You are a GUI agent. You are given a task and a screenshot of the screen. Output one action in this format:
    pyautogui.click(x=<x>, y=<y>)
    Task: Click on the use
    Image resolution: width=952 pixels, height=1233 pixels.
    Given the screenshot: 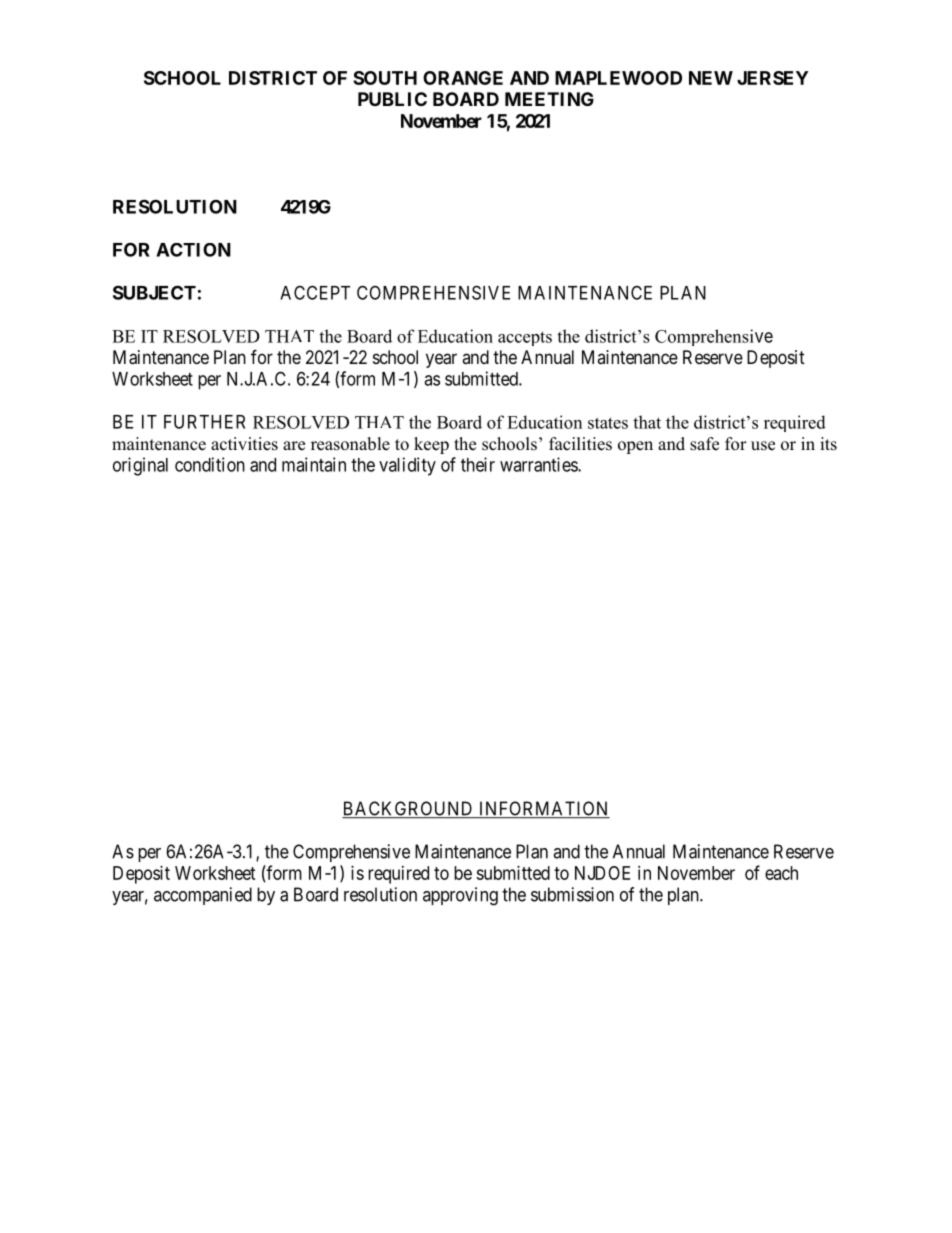 What is the action you would take?
    pyautogui.click(x=763, y=446)
